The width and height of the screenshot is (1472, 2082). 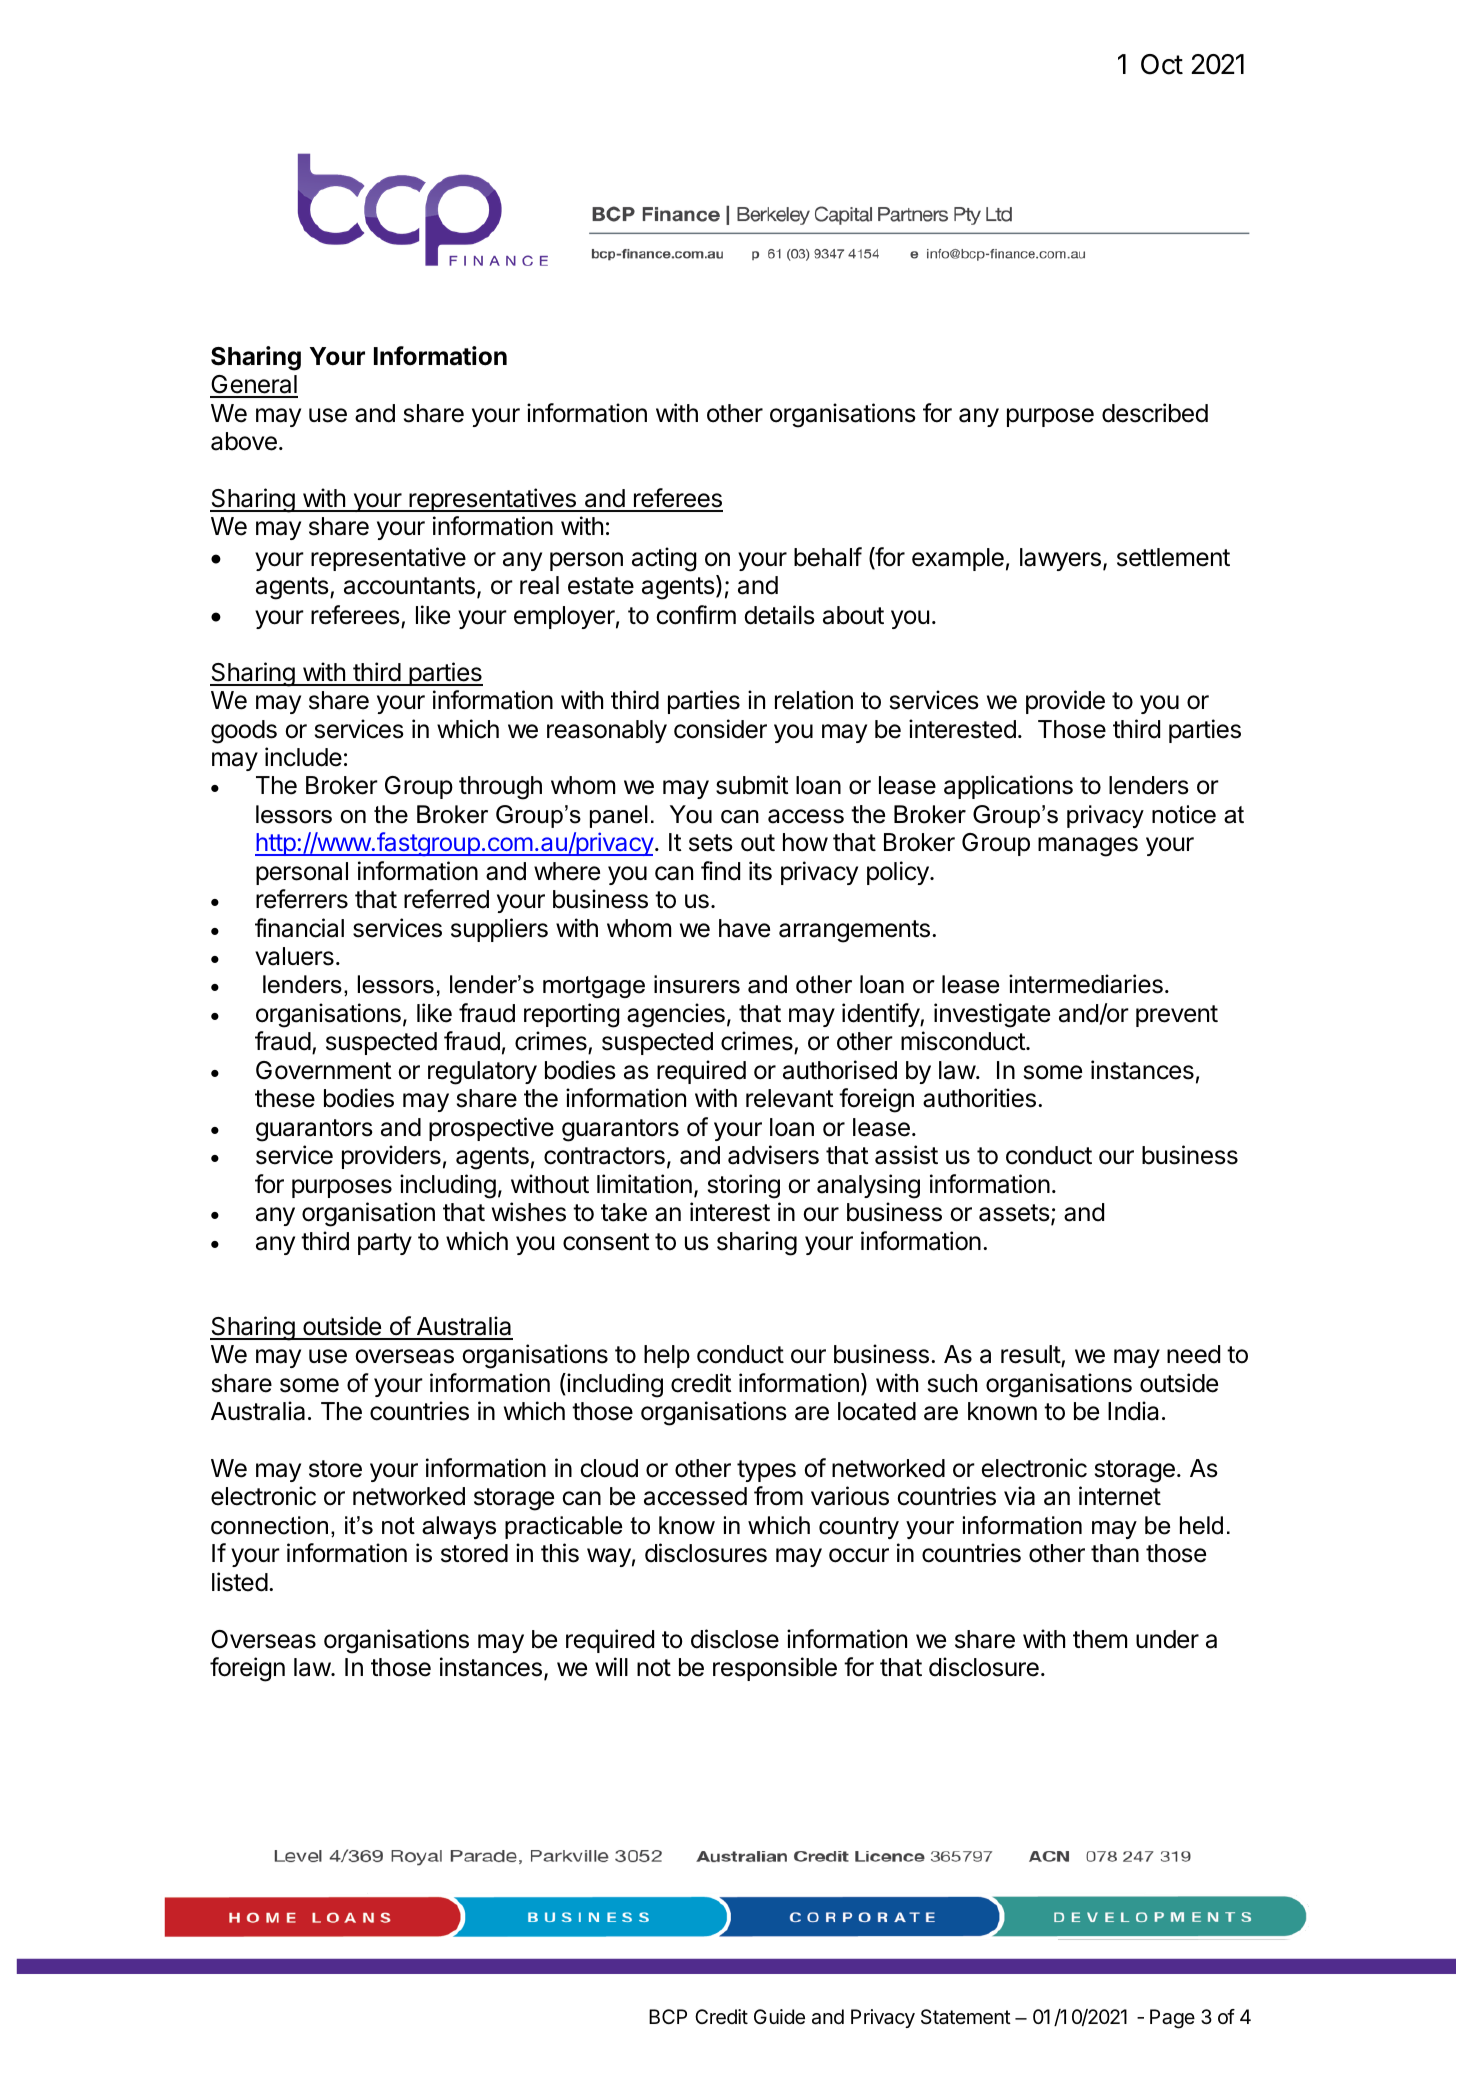 I want to click on agencies, so click(x=676, y=1015).
